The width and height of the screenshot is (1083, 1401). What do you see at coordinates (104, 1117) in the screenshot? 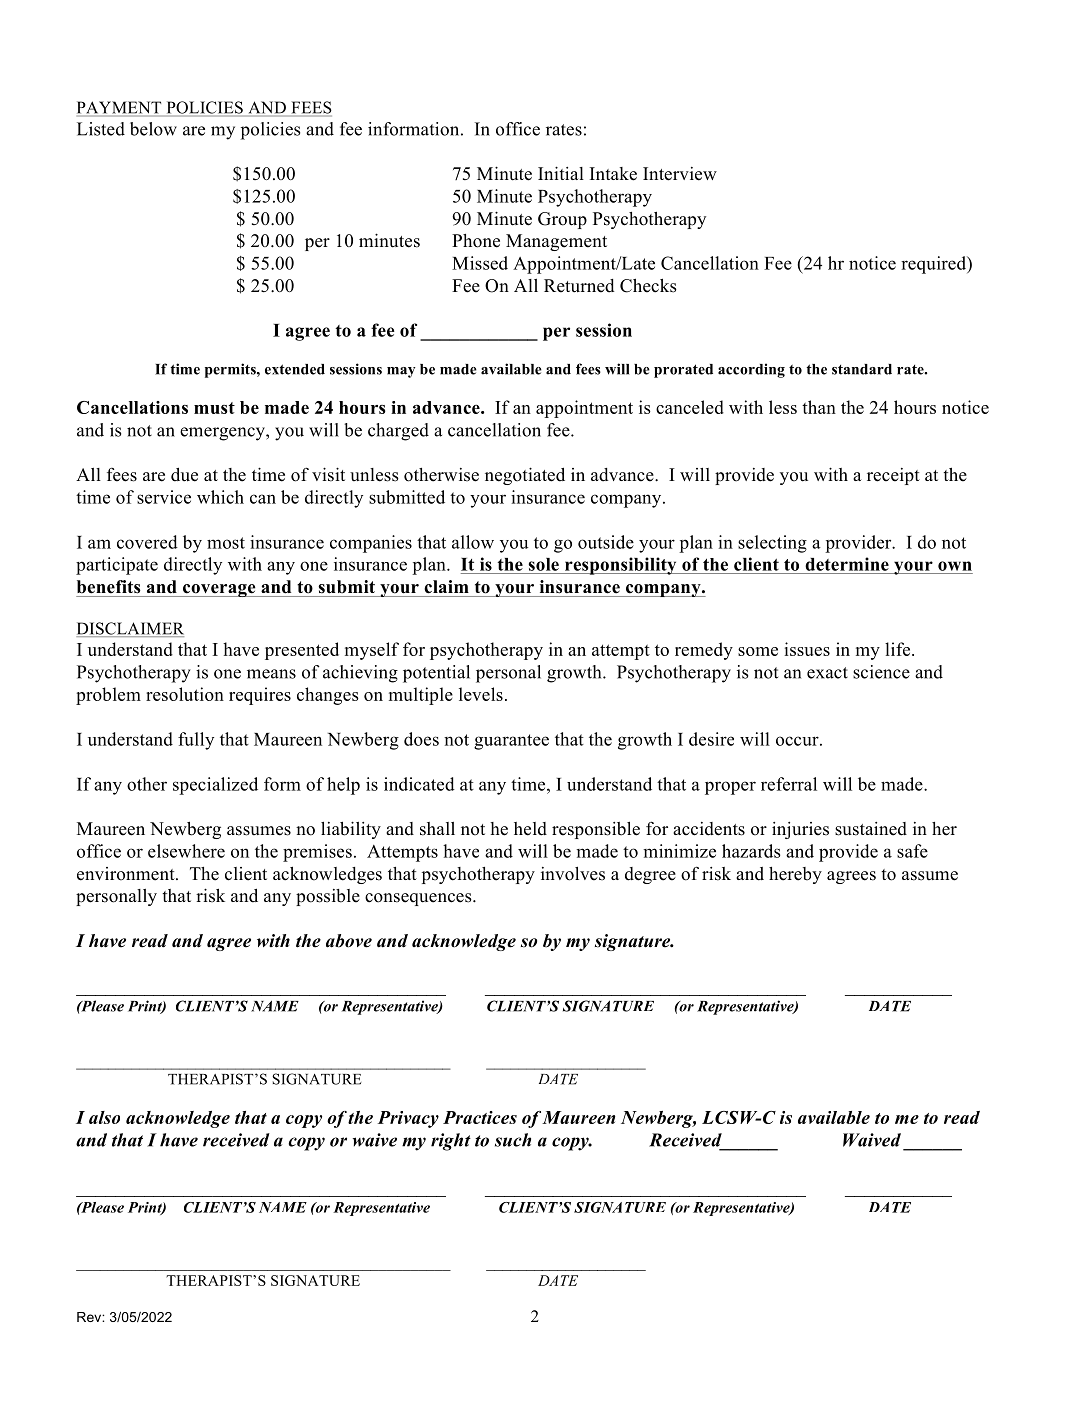
I see `also` at bounding box center [104, 1117].
